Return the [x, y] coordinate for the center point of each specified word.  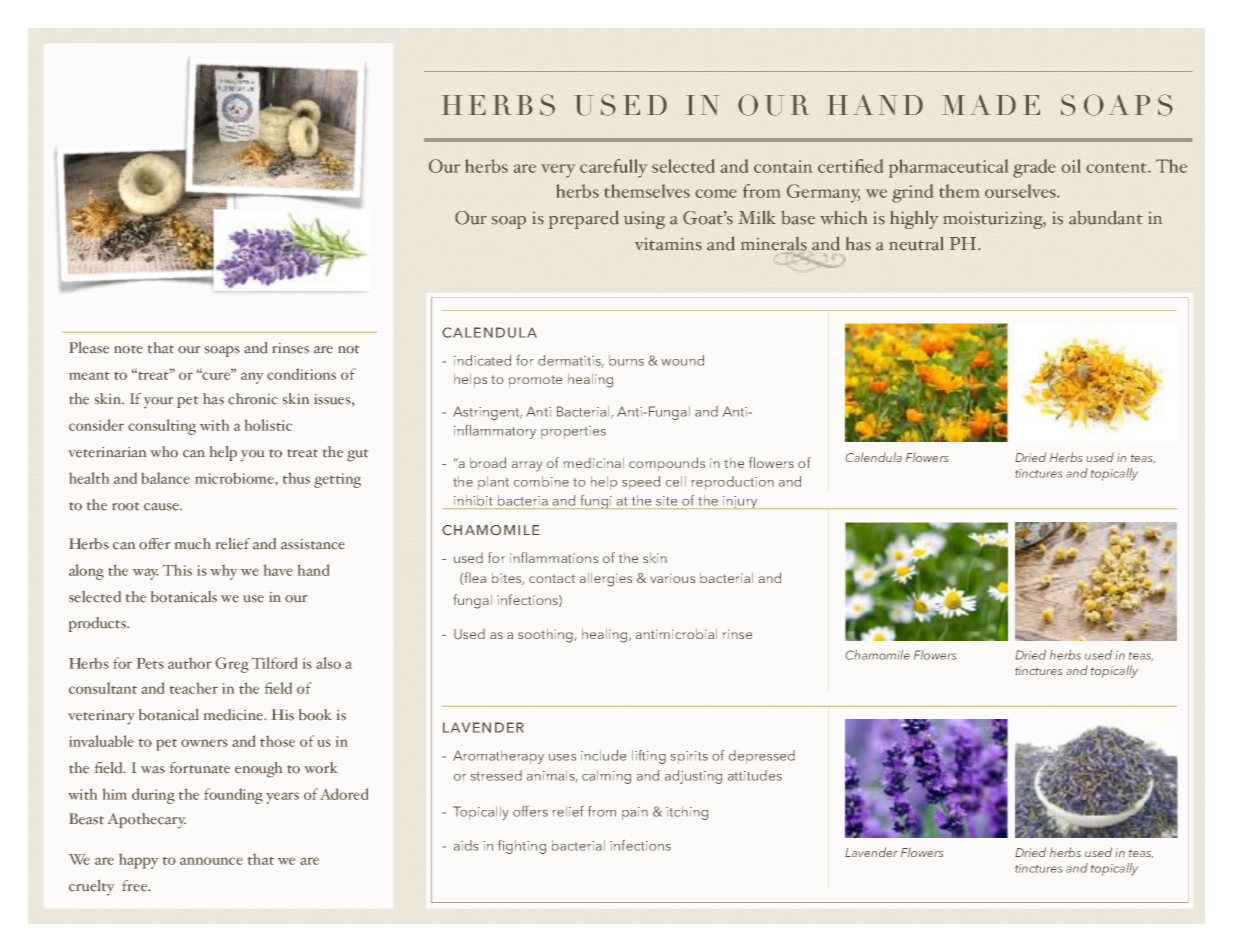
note [128, 349]
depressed [762, 757]
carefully [613, 168]
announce [211, 861]
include [603, 755]
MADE [991, 104]
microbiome [235, 478]
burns [626, 360]
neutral [916, 244]
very [558, 171]
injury [740, 502]
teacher [194, 688]
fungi [596, 502]
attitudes [755, 775]
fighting [522, 847]
